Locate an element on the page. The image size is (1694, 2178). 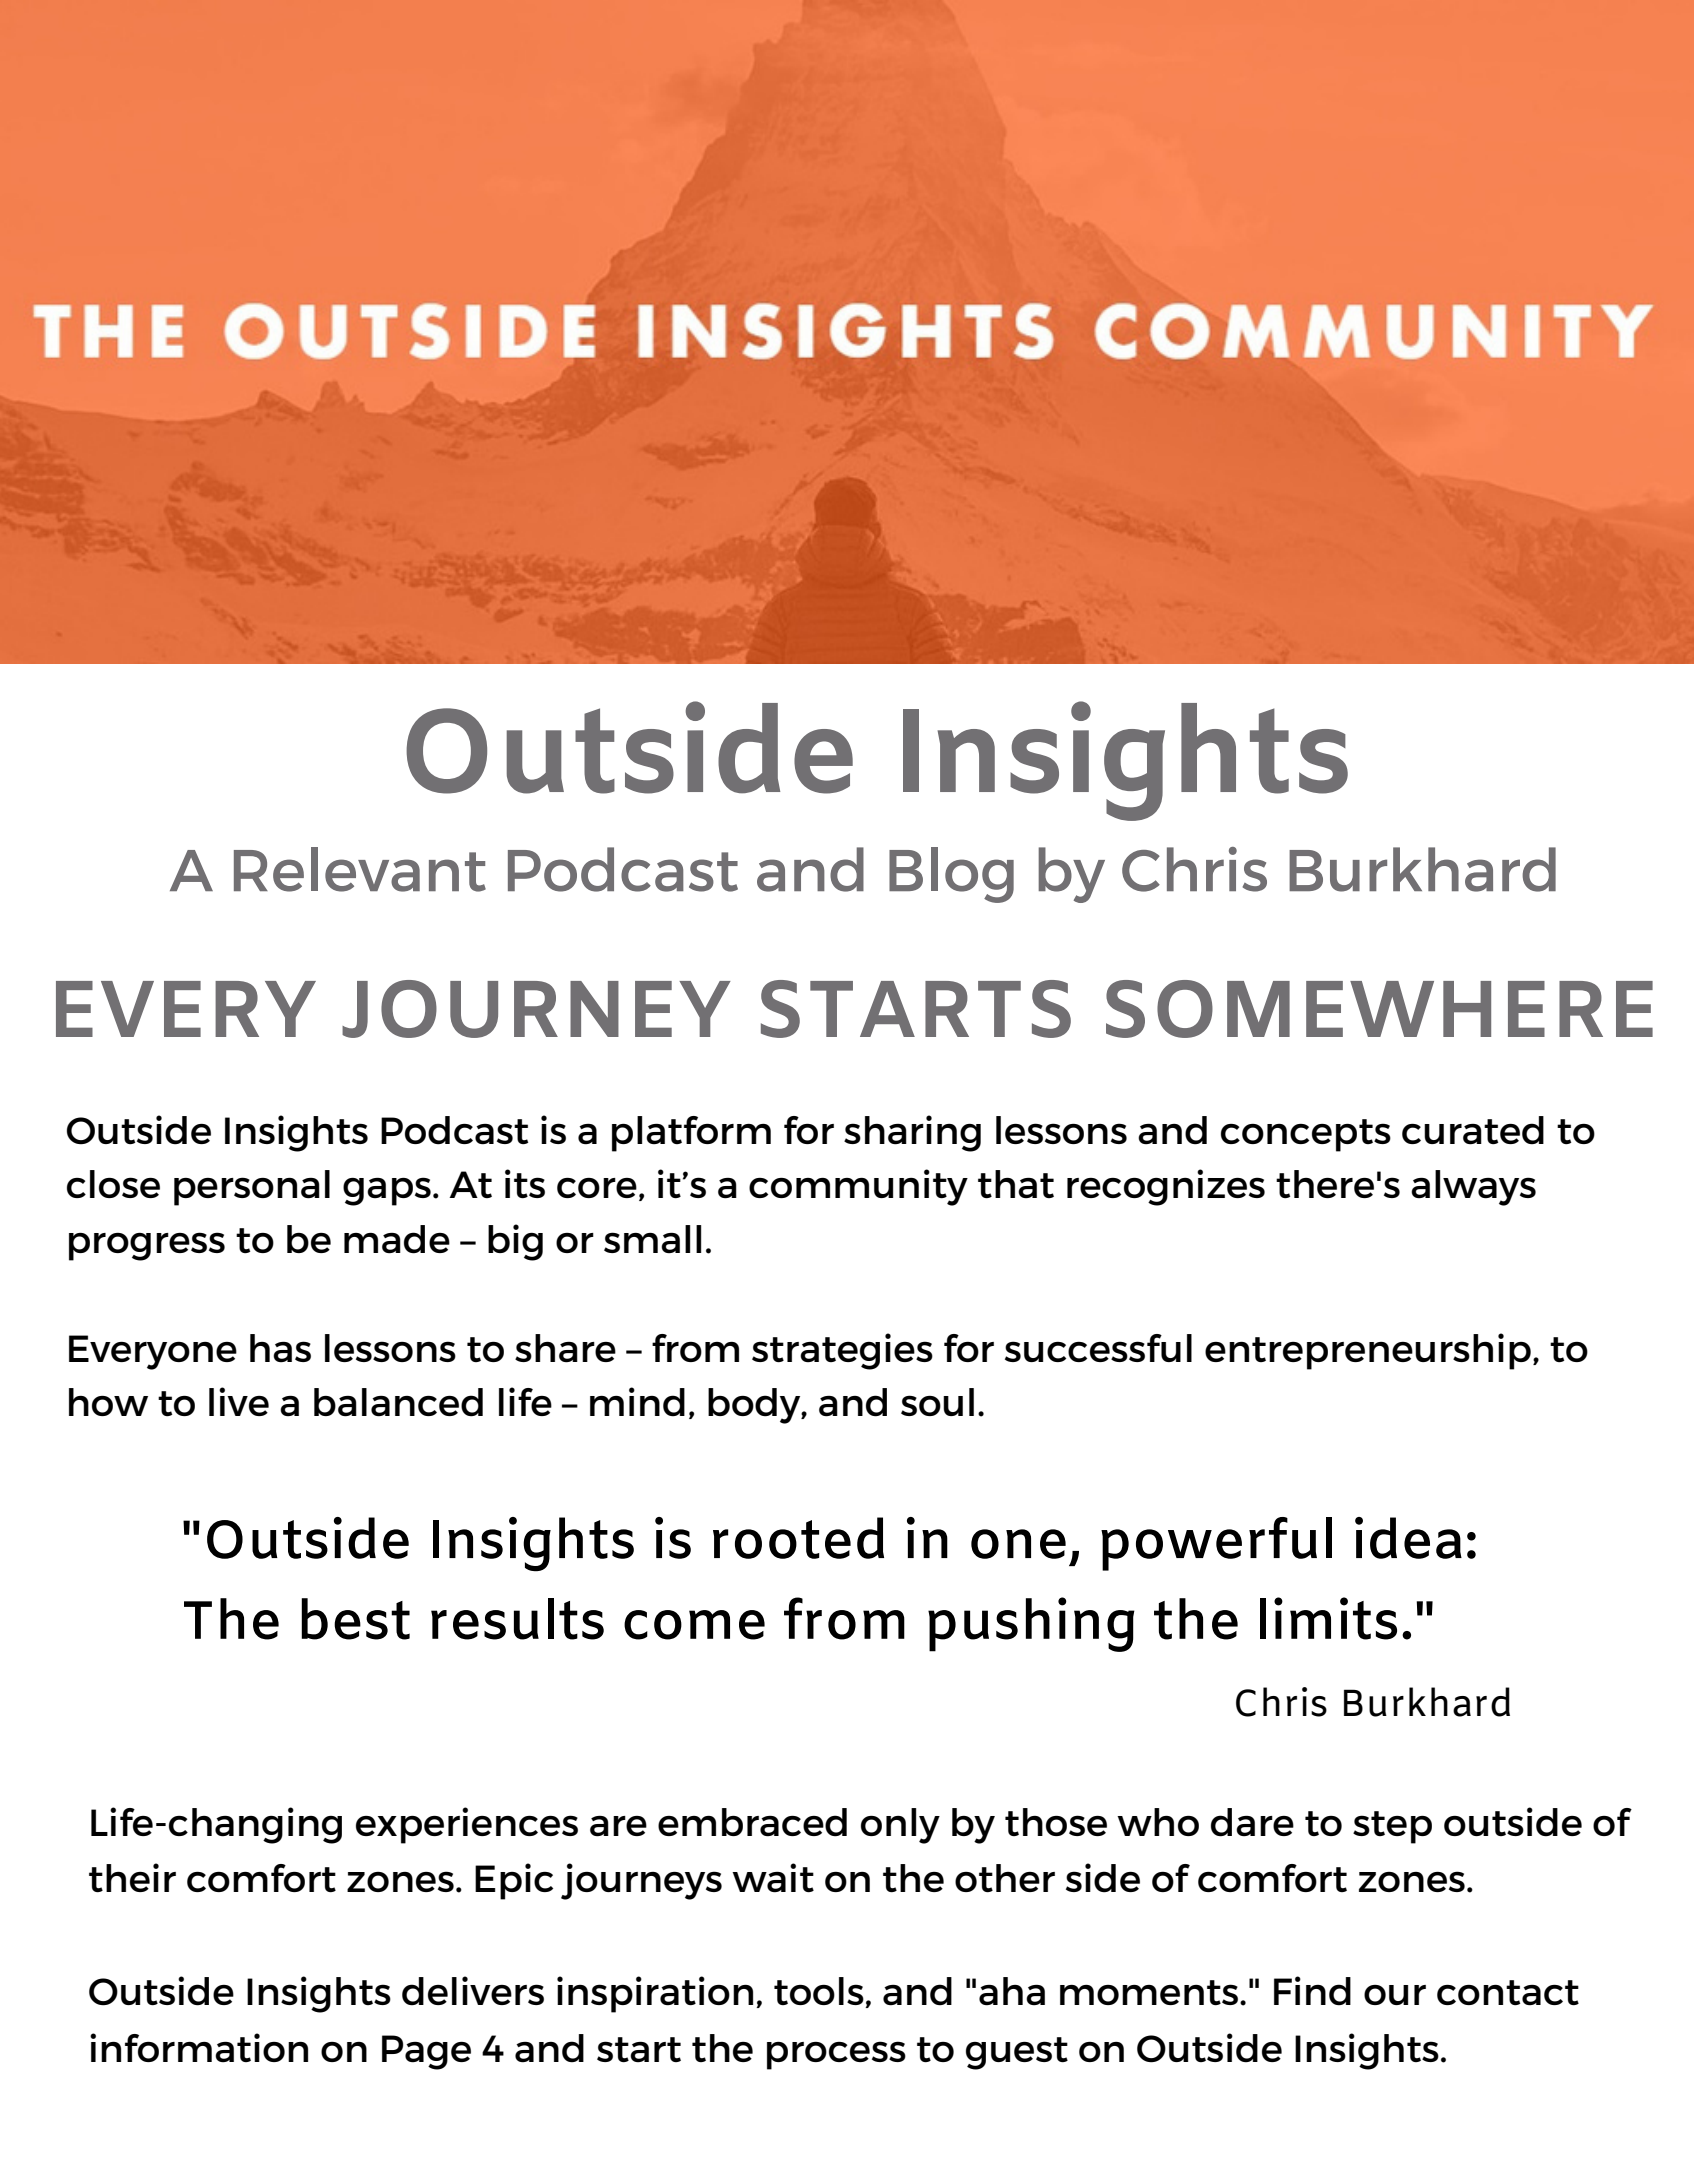
idea is located at coordinates (1408, 1538).
